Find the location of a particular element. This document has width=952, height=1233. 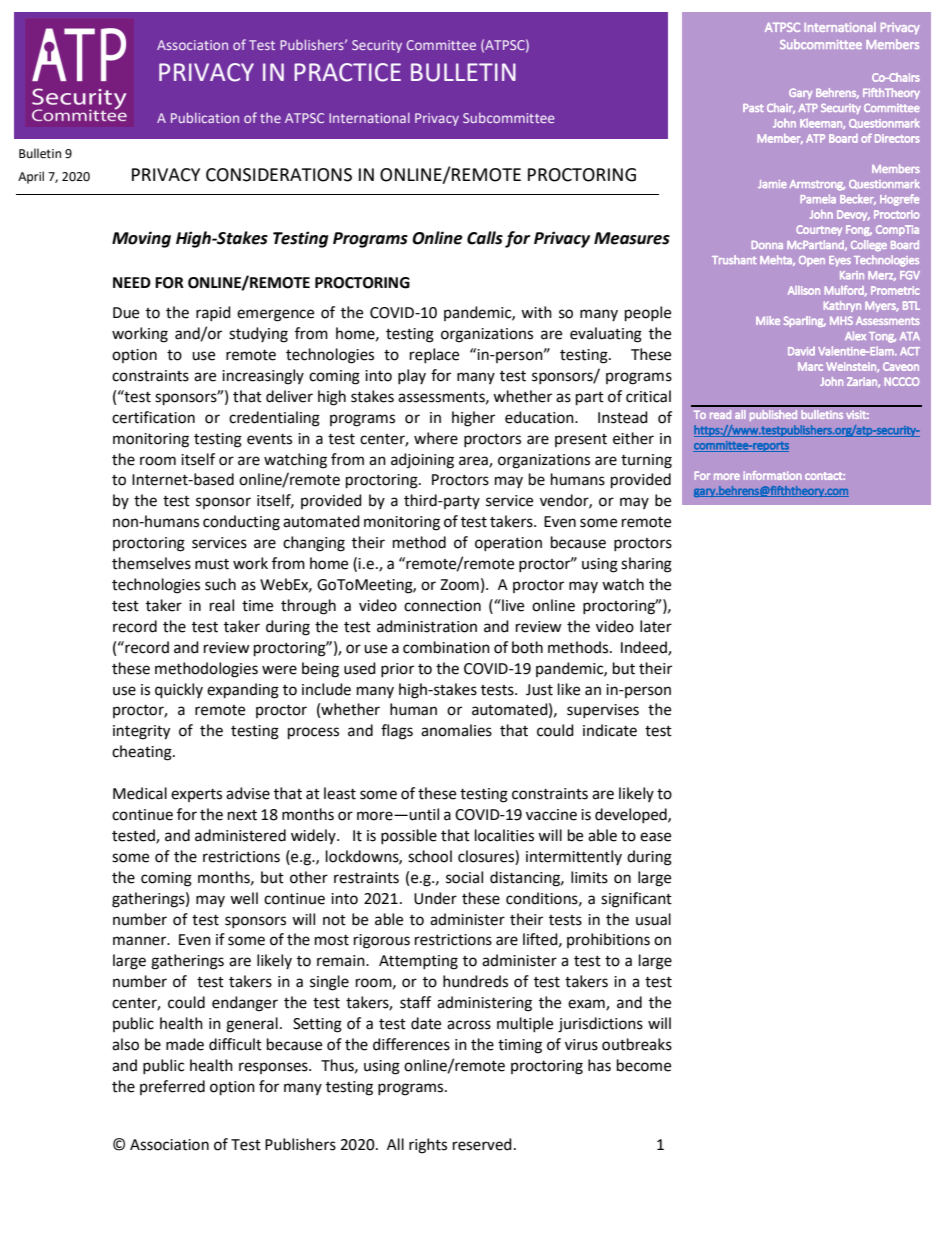

connection is located at coordinates (442, 606).
